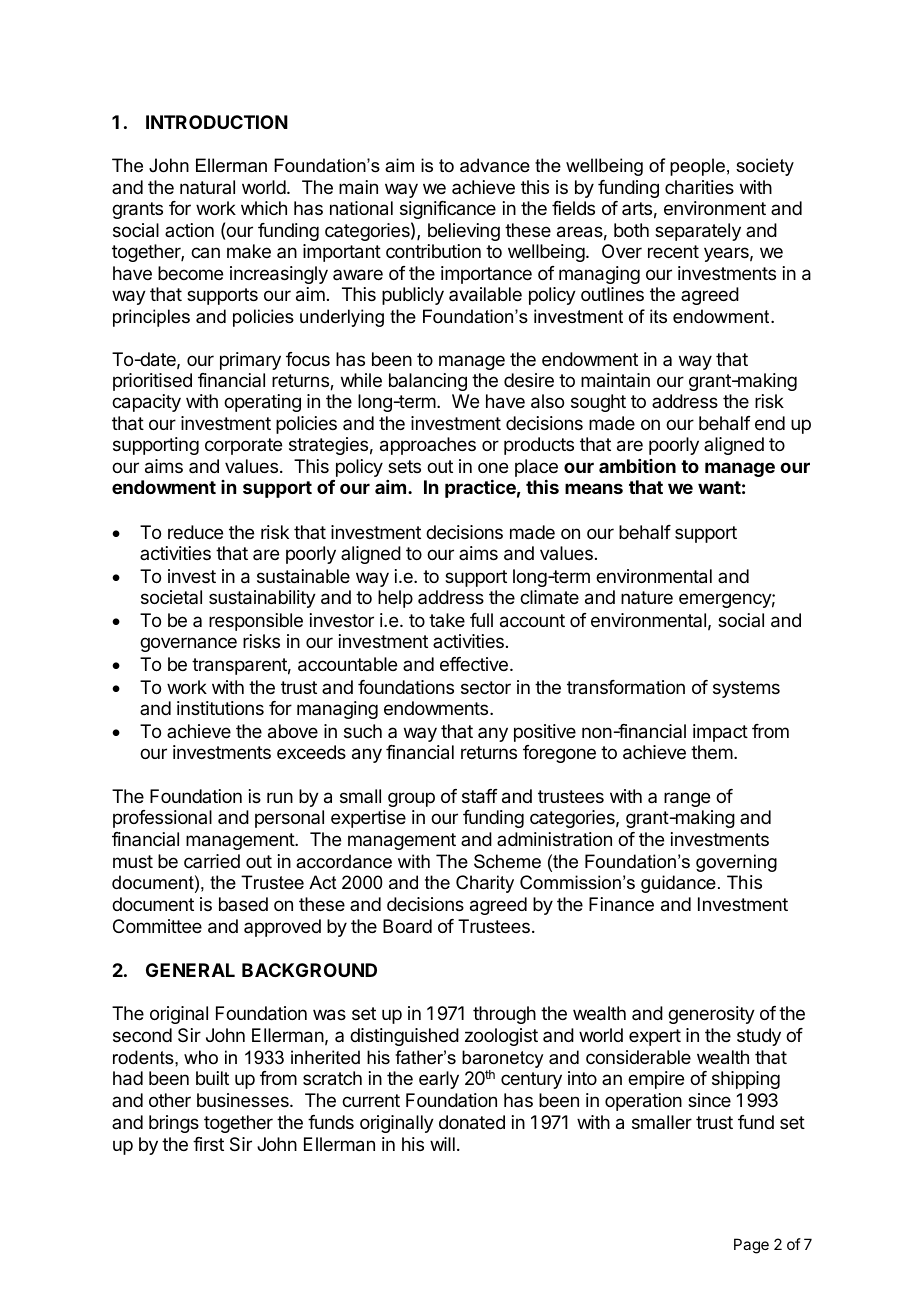 The height and width of the image is (1309, 924). What do you see at coordinates (697, 167) in the image?
I see `people` at bounding box center [697, 167].
